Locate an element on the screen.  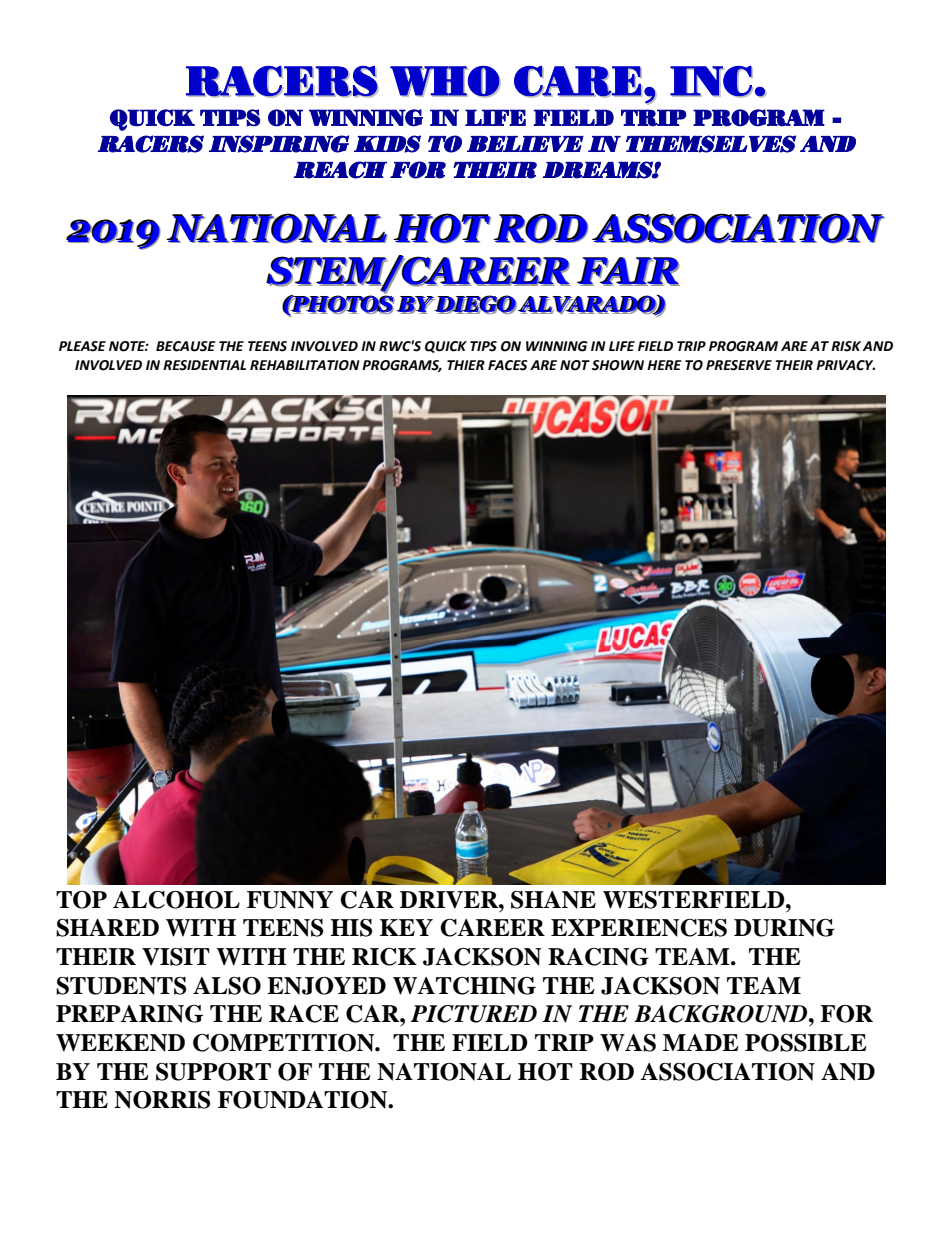
DURING is located at coordinates (784, 928).
